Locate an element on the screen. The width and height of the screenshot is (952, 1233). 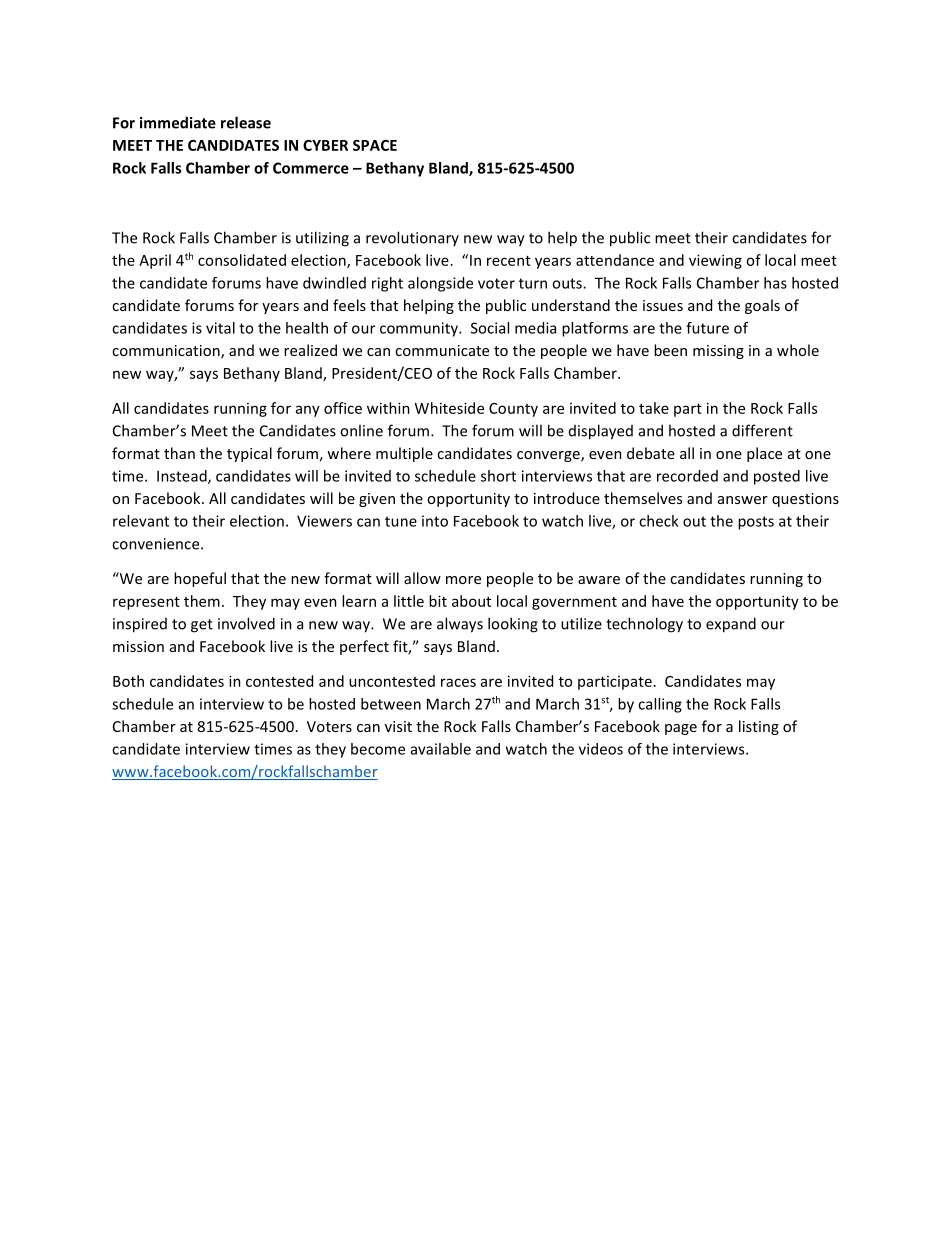
viewing is located at coordinates (715, 261).
